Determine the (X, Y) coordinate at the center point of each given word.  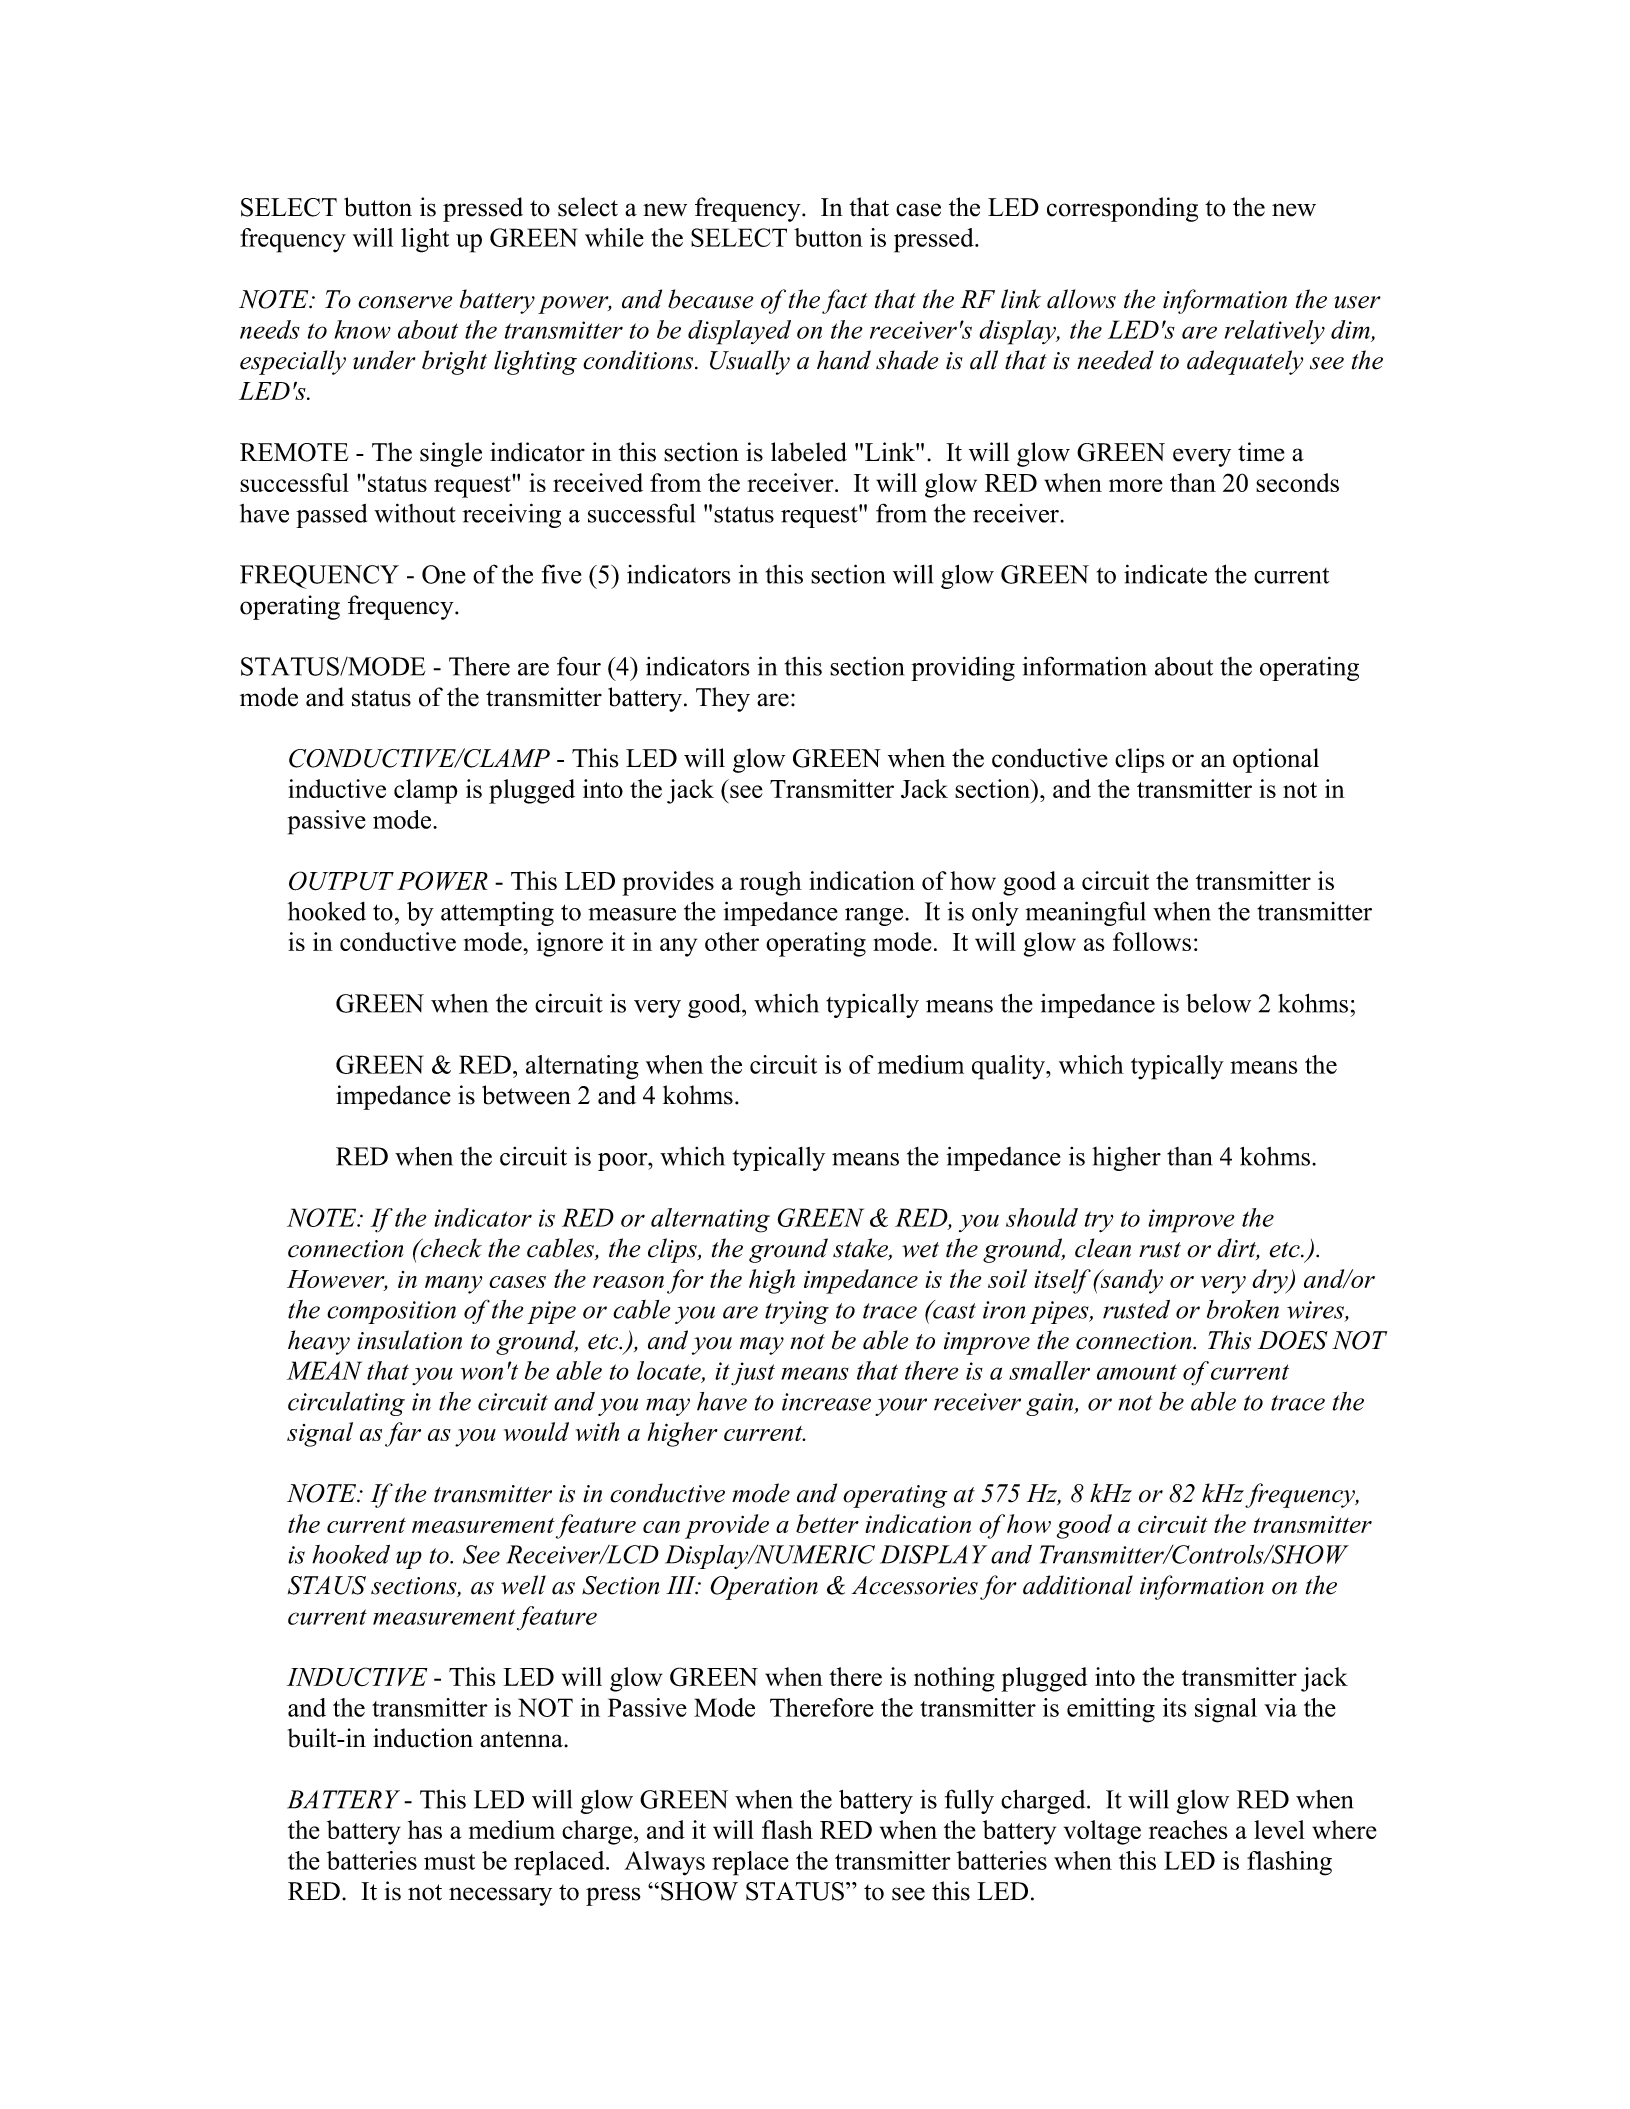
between (526, 1095)
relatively (1275, 332)
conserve (405, 302)
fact (844, 301)
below (1218, 1003)
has (425, 1829)
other (732, 941)
